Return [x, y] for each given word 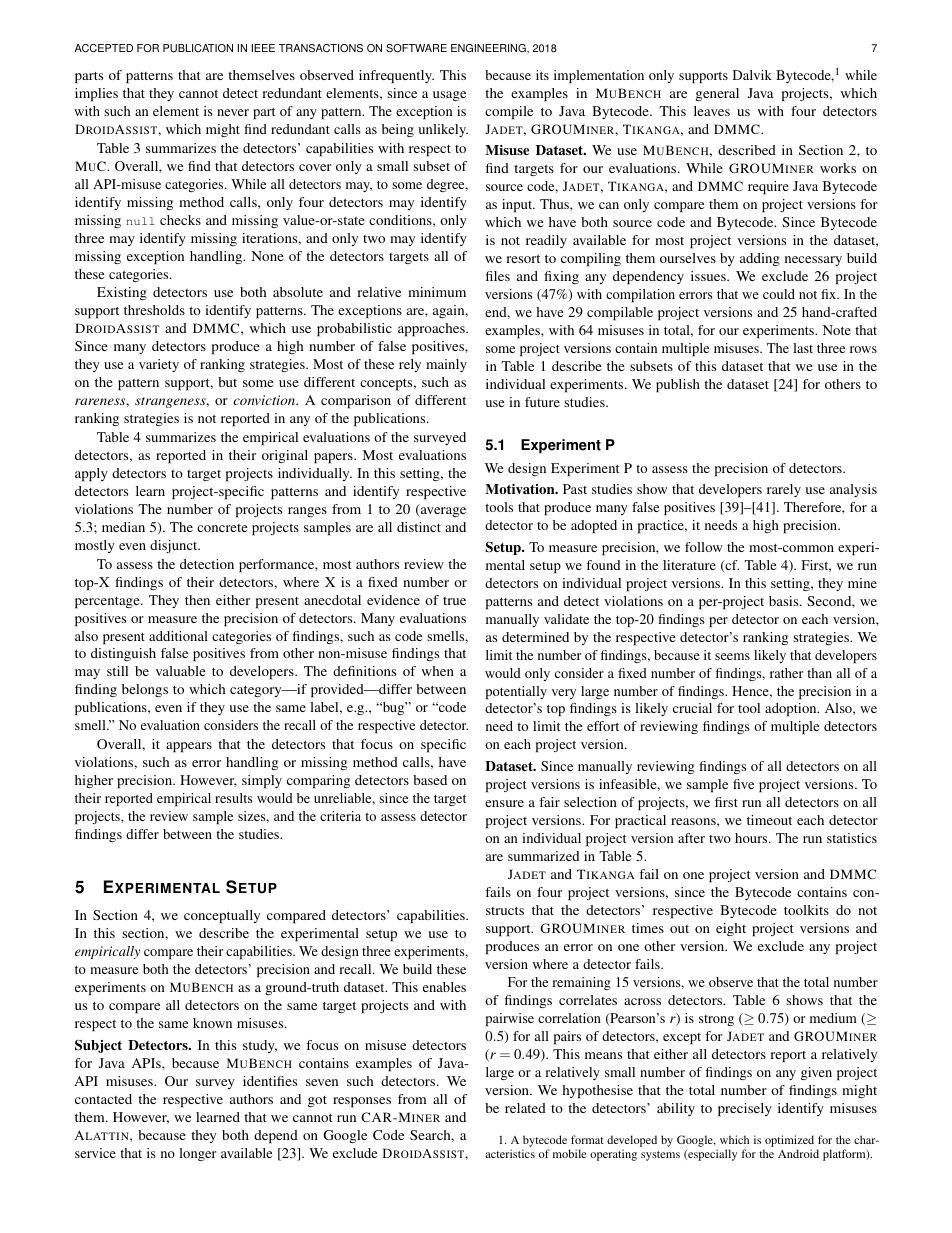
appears [189, 747]
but [227, 382]
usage [449, 96]
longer [197, 1154]
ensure [504, 803]
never [233, 112]
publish [678, 386]
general [717, 94]
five [743, 784]
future [542, 402]
